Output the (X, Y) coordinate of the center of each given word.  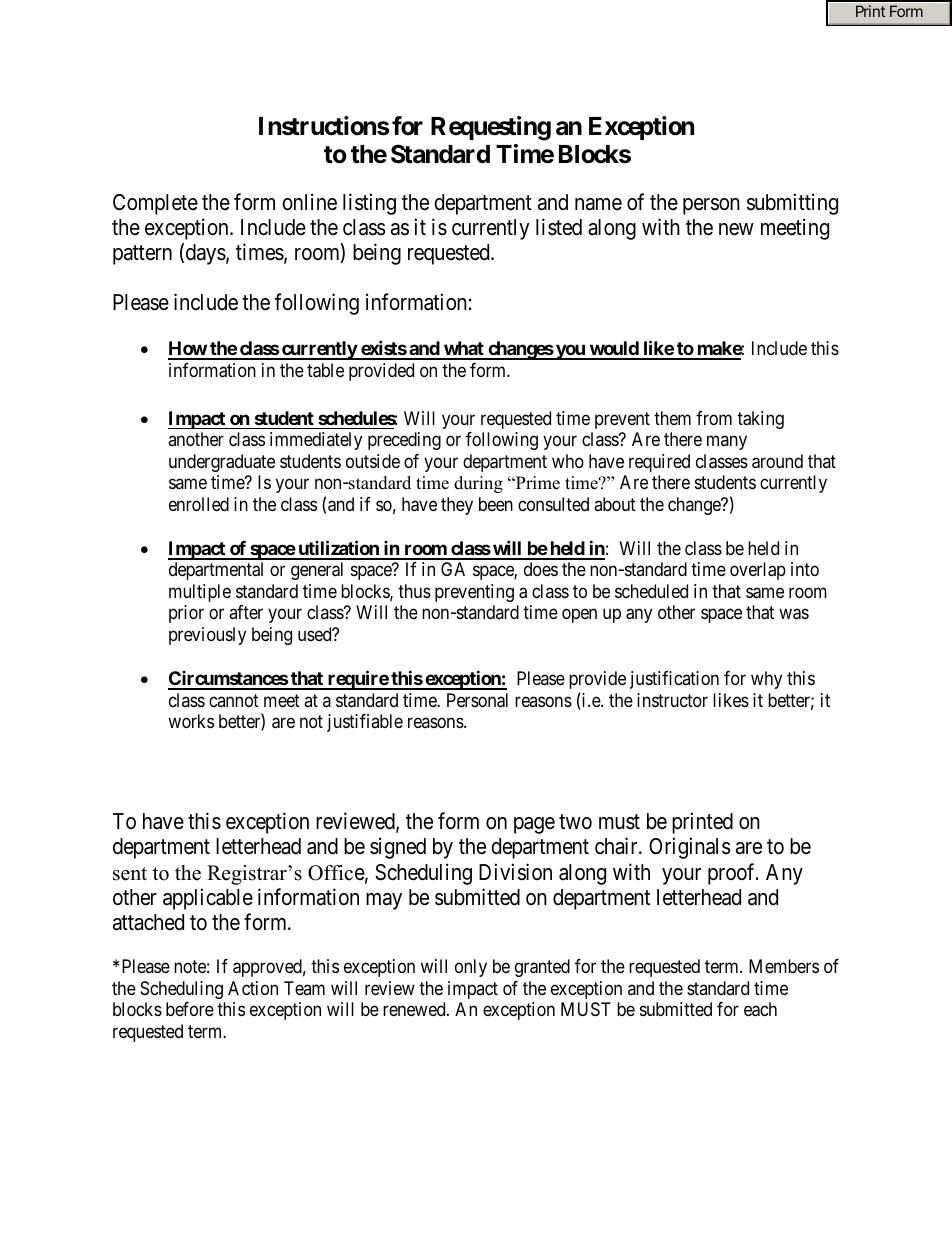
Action (253, 988)
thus (414, 591)
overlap (758, 571)
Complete (155, 204)
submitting (792, 204)
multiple (200, 593)
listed (559, 227)
